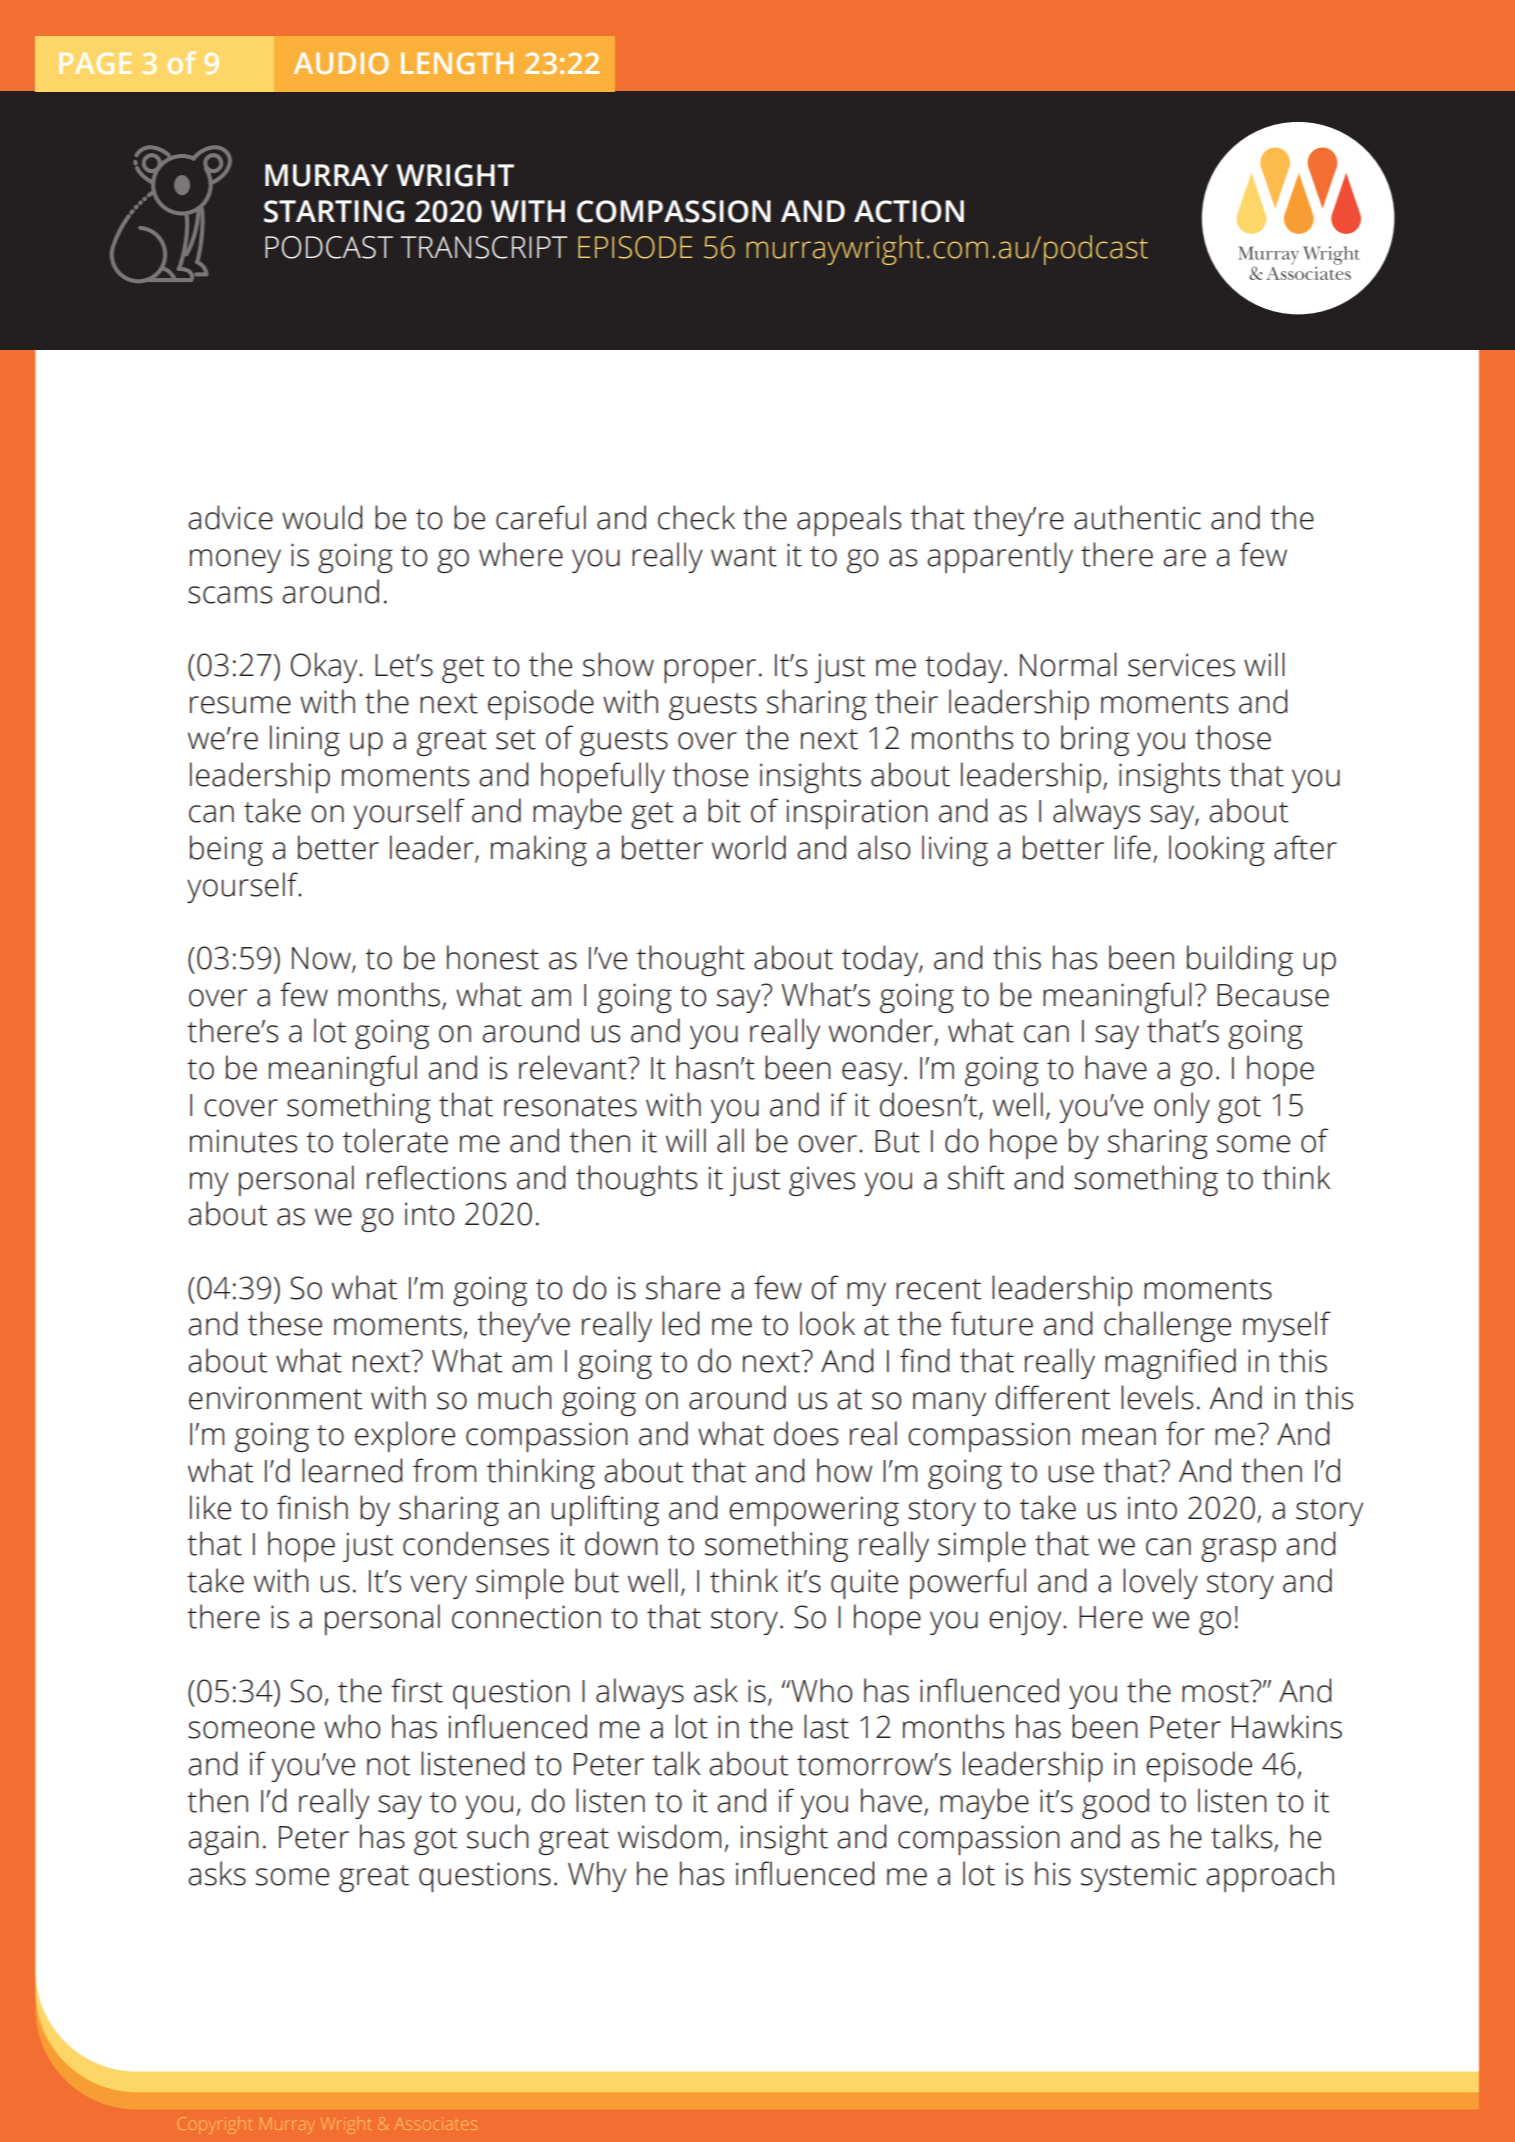 The image size is (1515, 2142). I want to click on good, so click(1115, 1803).
